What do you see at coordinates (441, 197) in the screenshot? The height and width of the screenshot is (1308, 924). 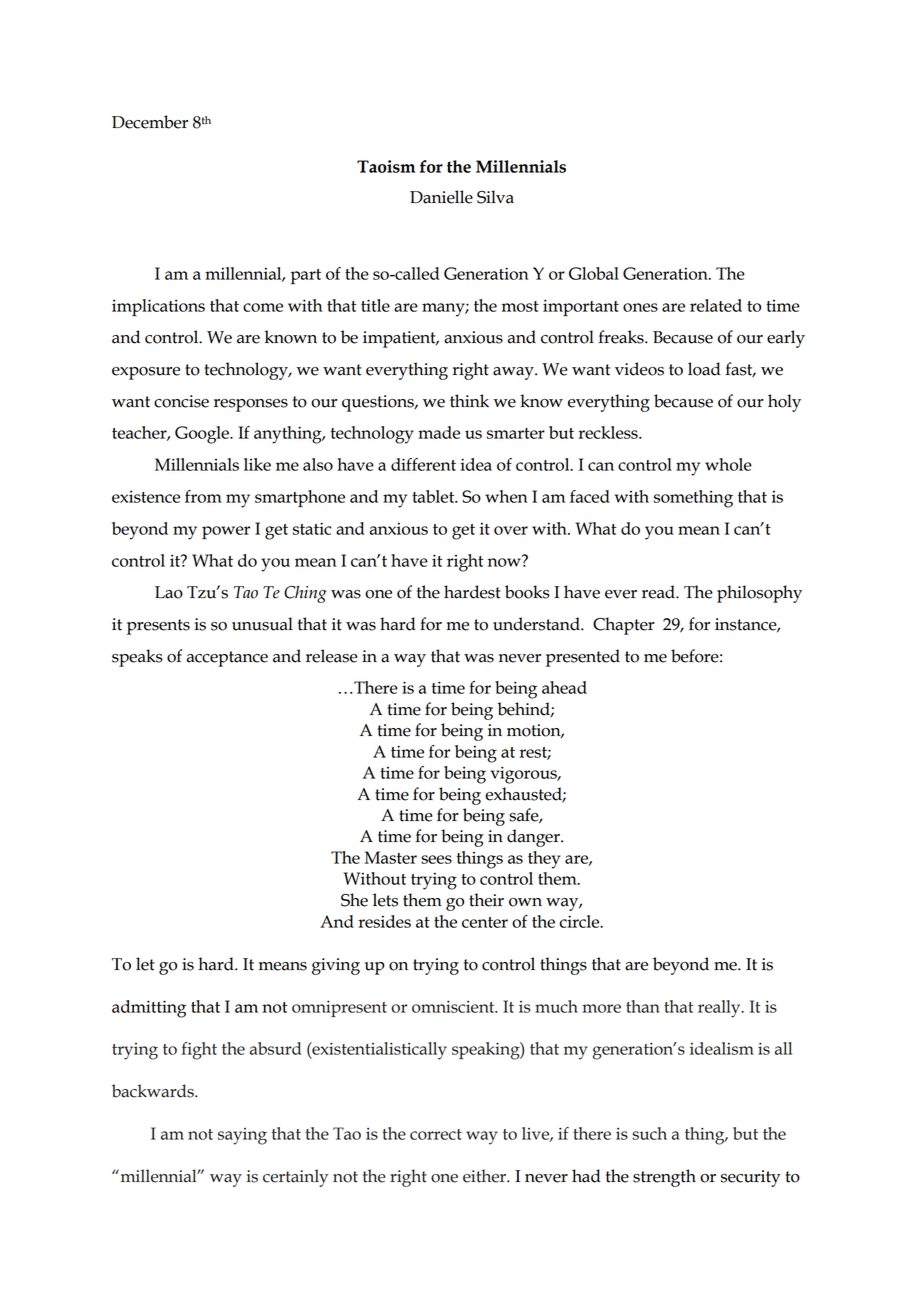 I see `Danielle` at bounding box center [441, 197].
